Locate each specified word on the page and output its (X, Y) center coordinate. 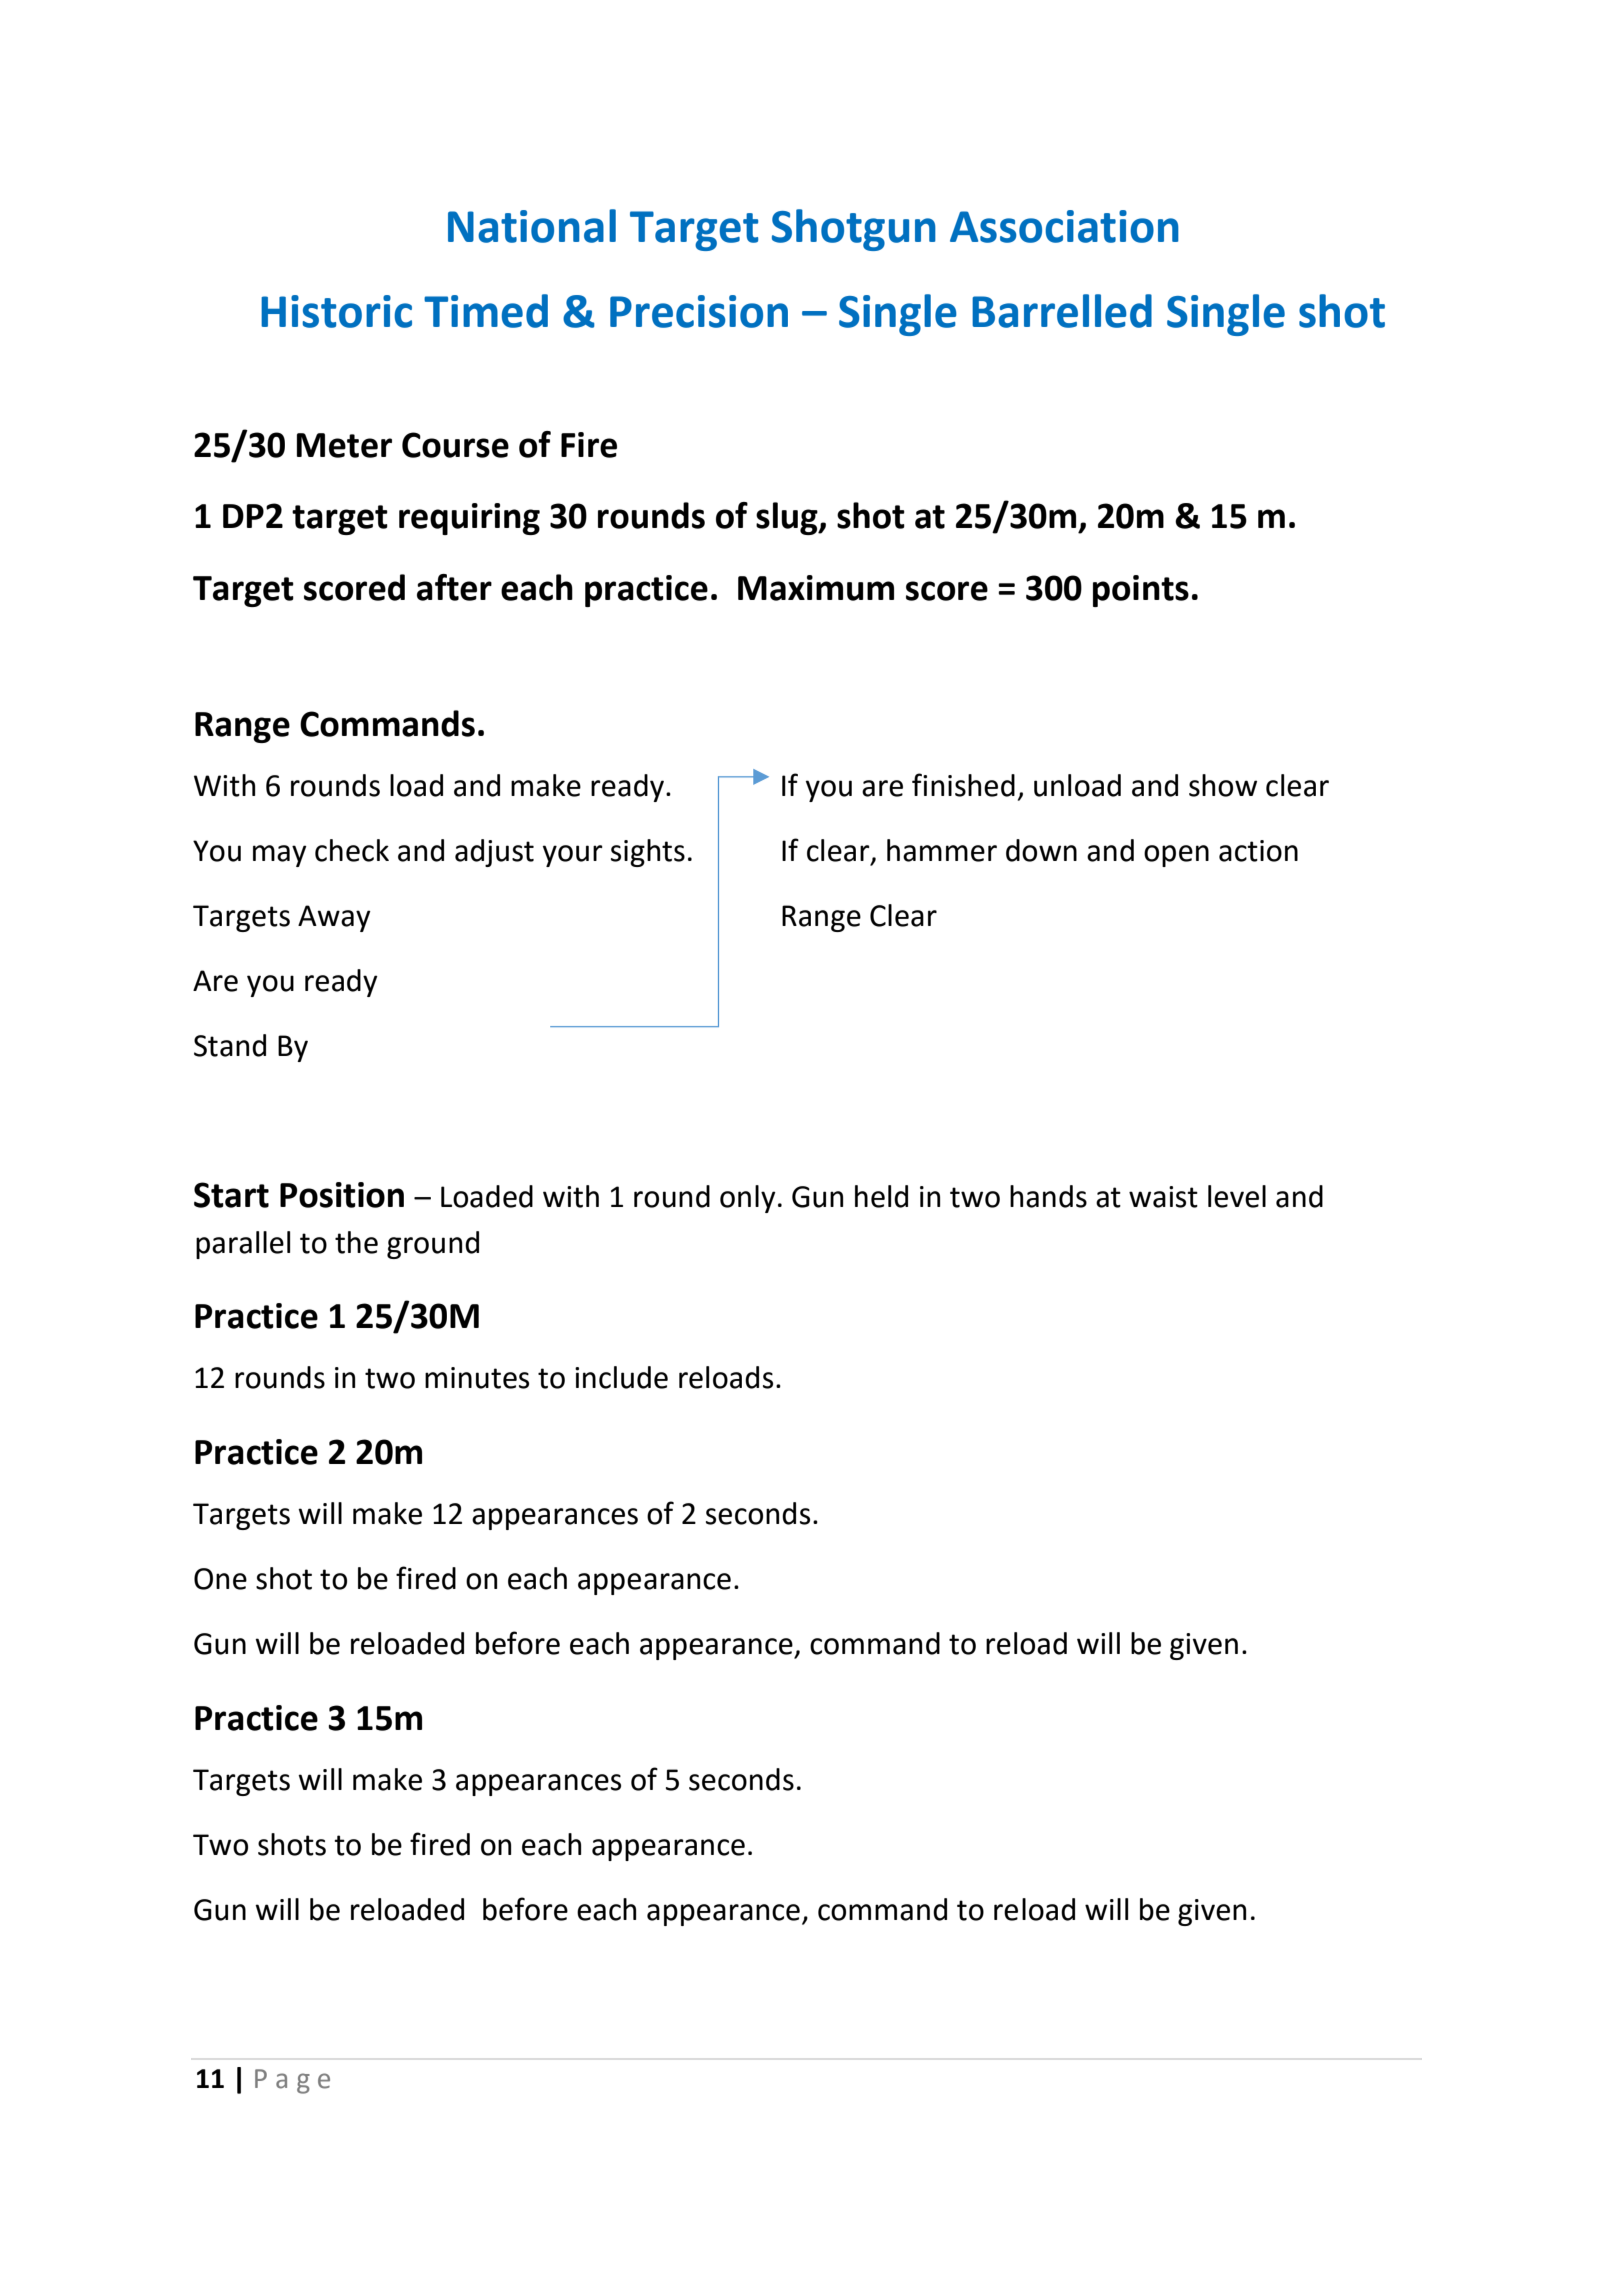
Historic (336, 311)
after (454, 587)
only (748, 1199)
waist (1163, 1197)
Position (342, 1195)
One (220, 1579)
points (1141, 591)
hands (1048, 1196)
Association (1064, 226)
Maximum (816, 588)
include (621, 1377)
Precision (699, 311)
